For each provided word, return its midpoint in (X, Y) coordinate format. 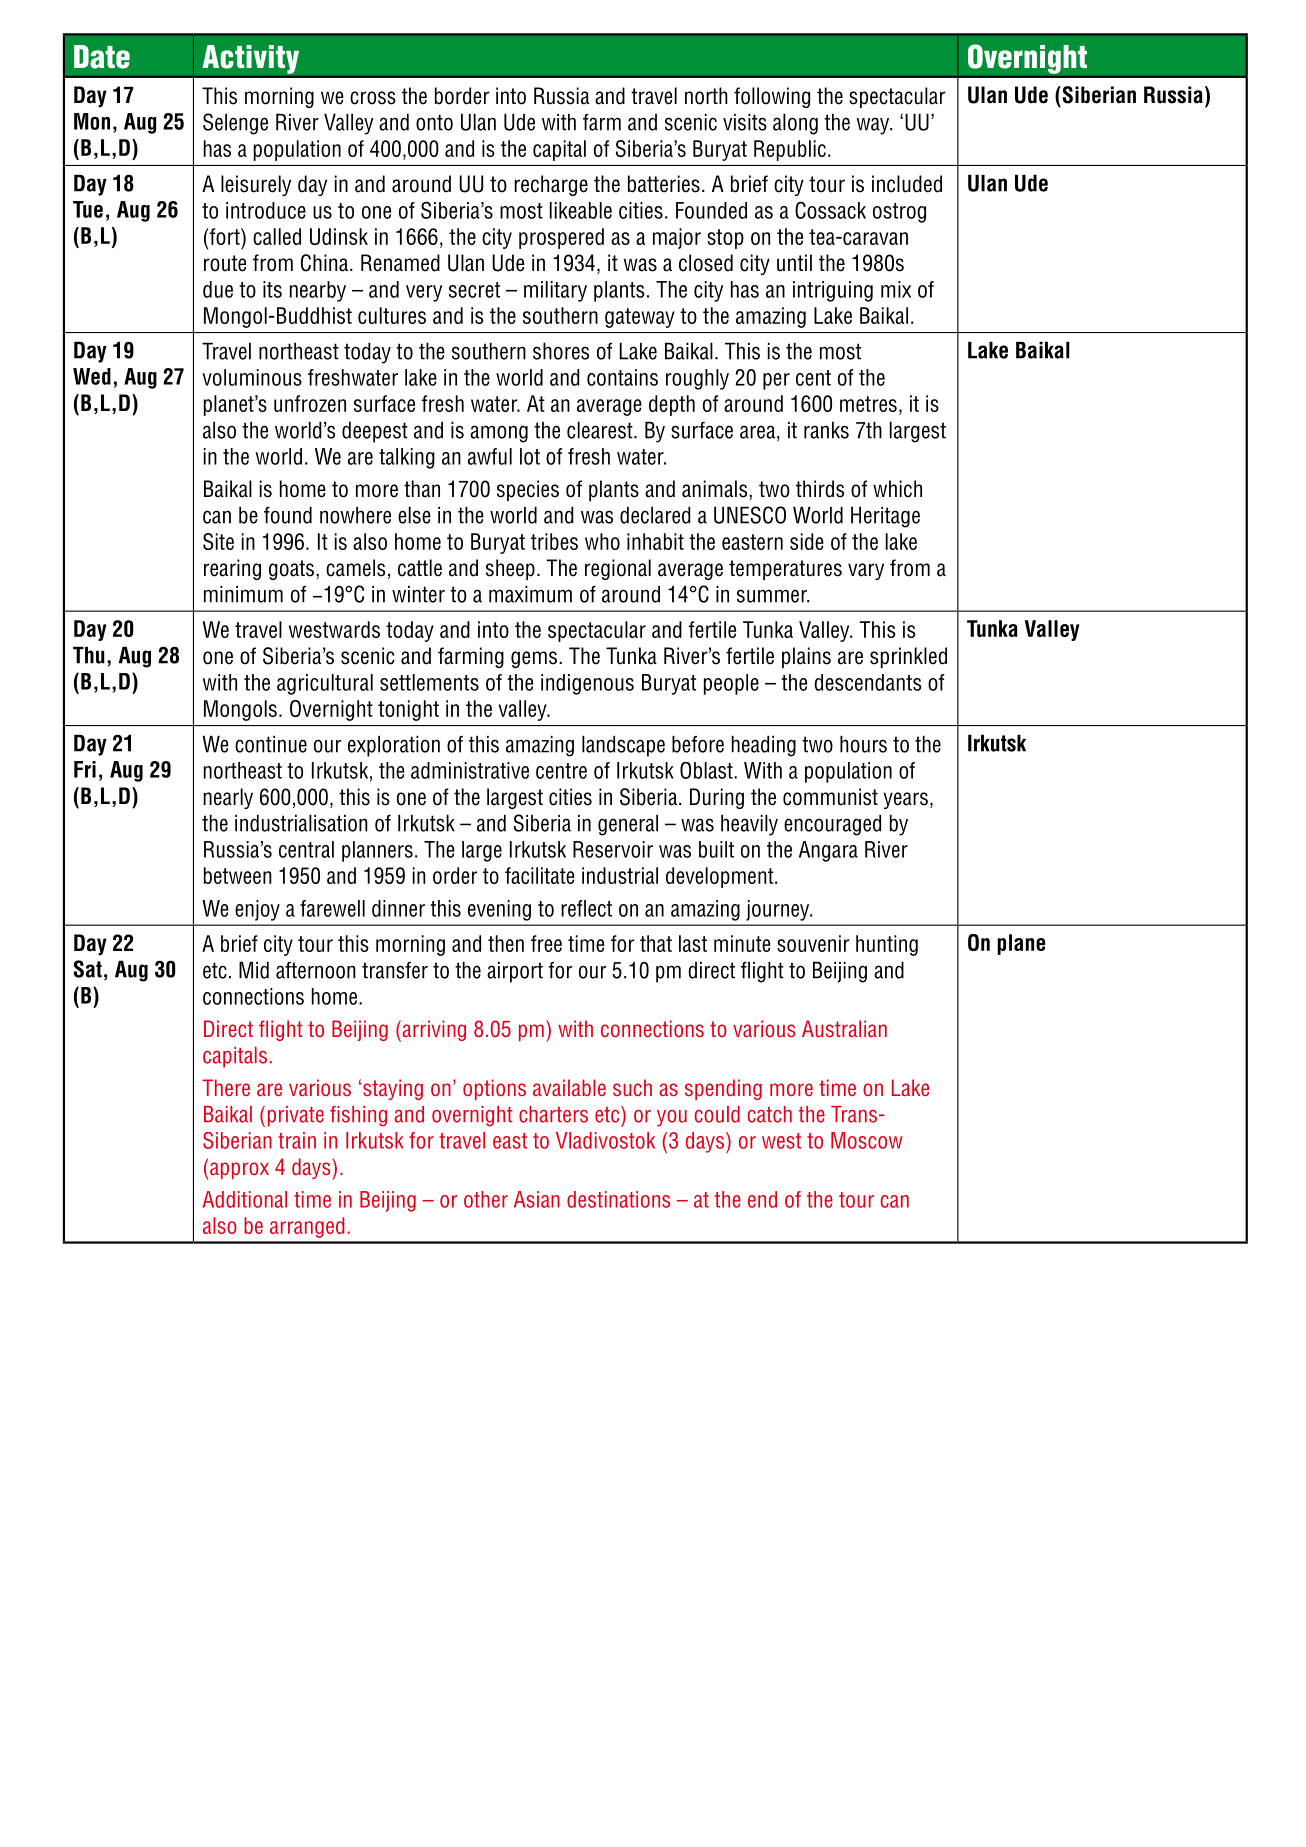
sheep (510, 569)
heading (764, 746)
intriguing (833, 291)
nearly (228, 798)
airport (515, 972)
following (772, 97)
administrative (470, 770)
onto (434, 122)
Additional (245, 1199)
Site (218, 541)
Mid (254, 970)
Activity (250, 59)
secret (474, 290)
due (218, 289)
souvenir (813, 943)
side (807, 541)
